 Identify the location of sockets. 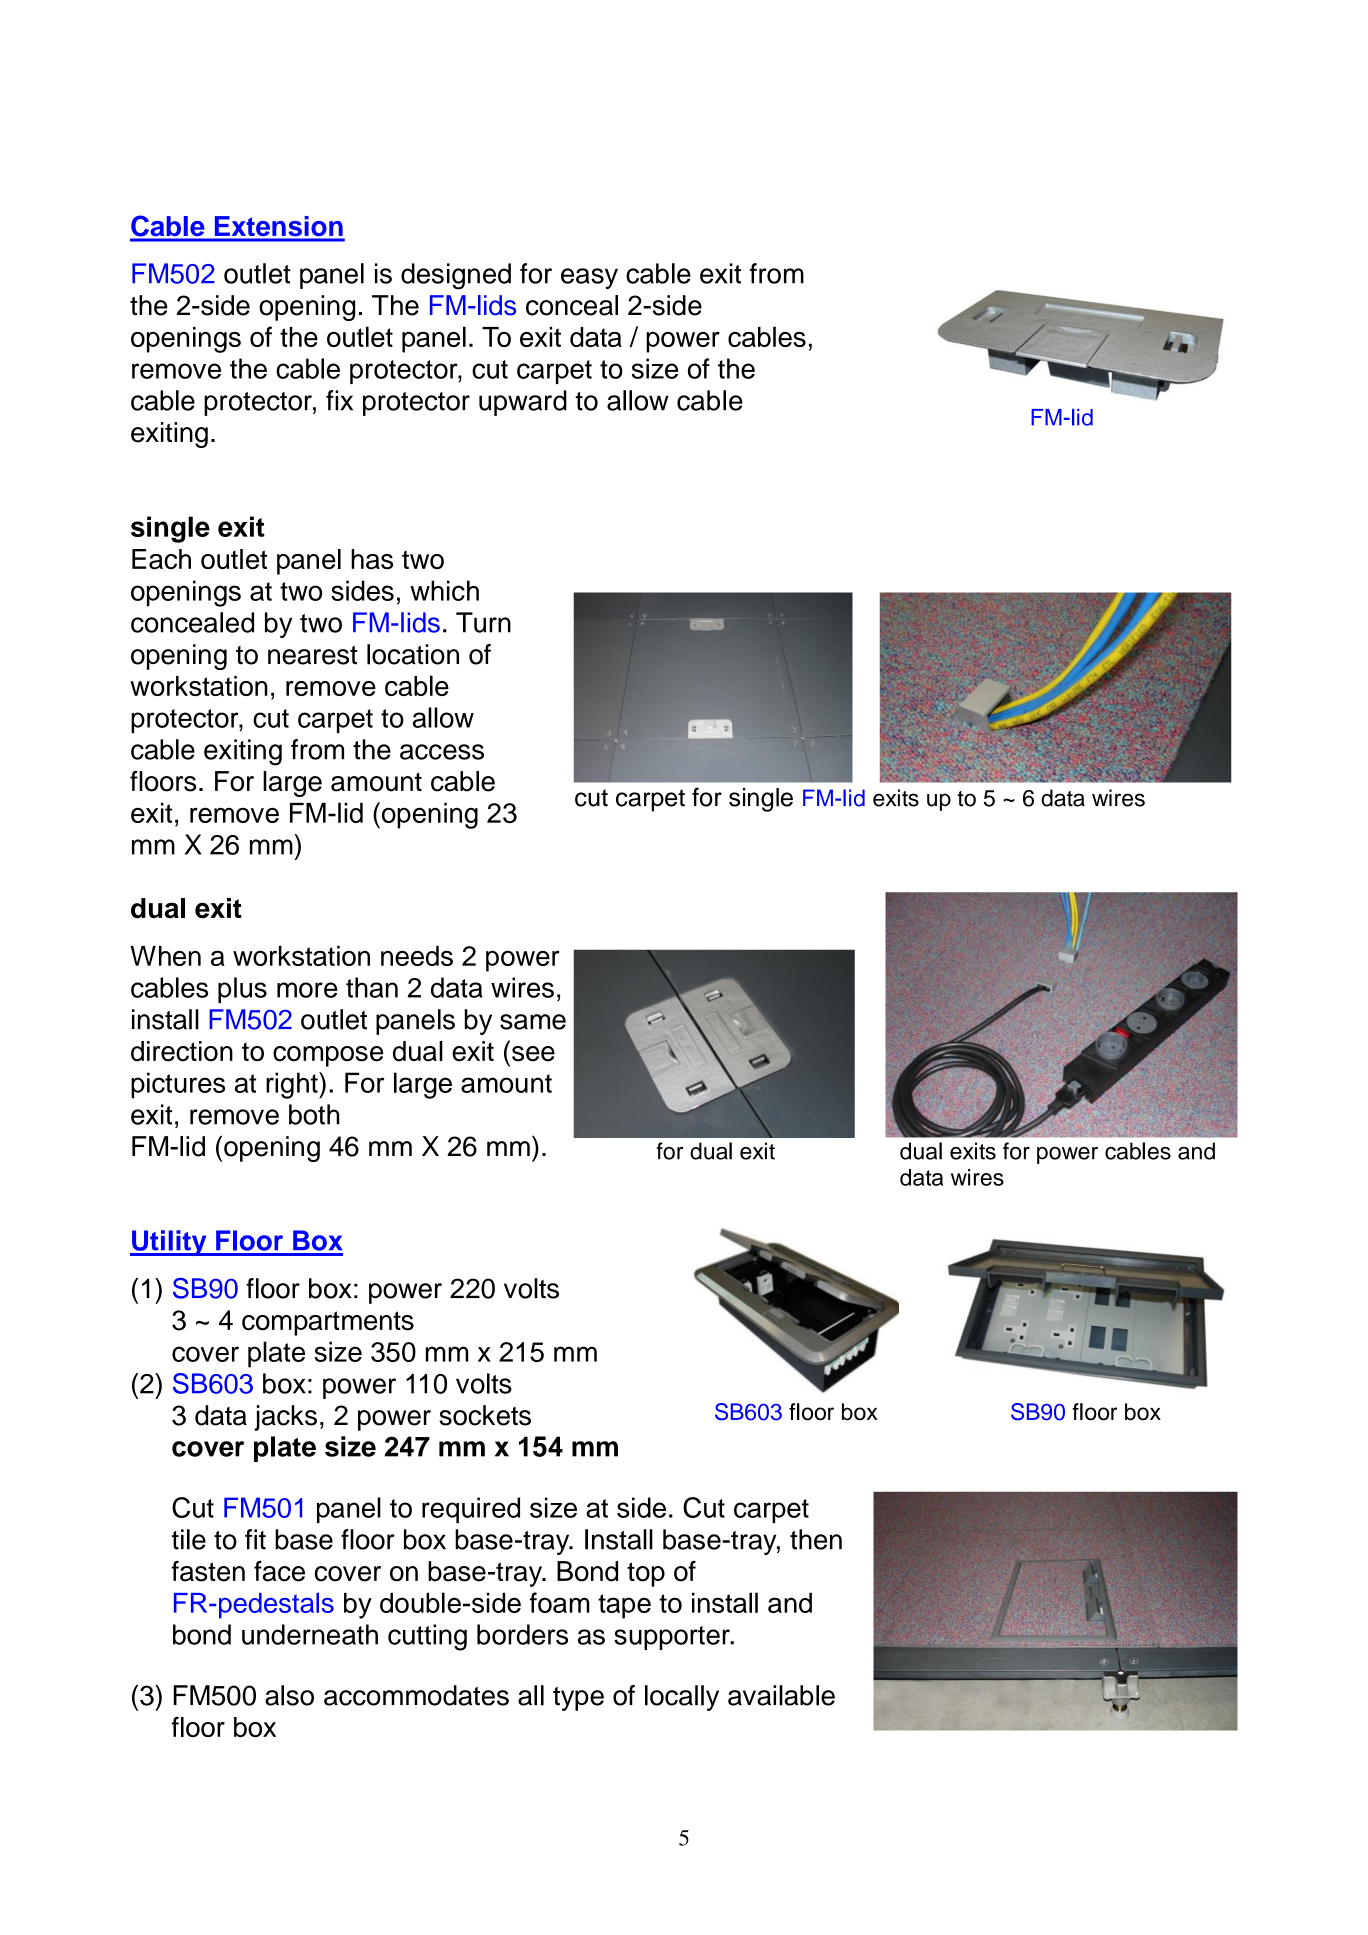
(485, 1415).
